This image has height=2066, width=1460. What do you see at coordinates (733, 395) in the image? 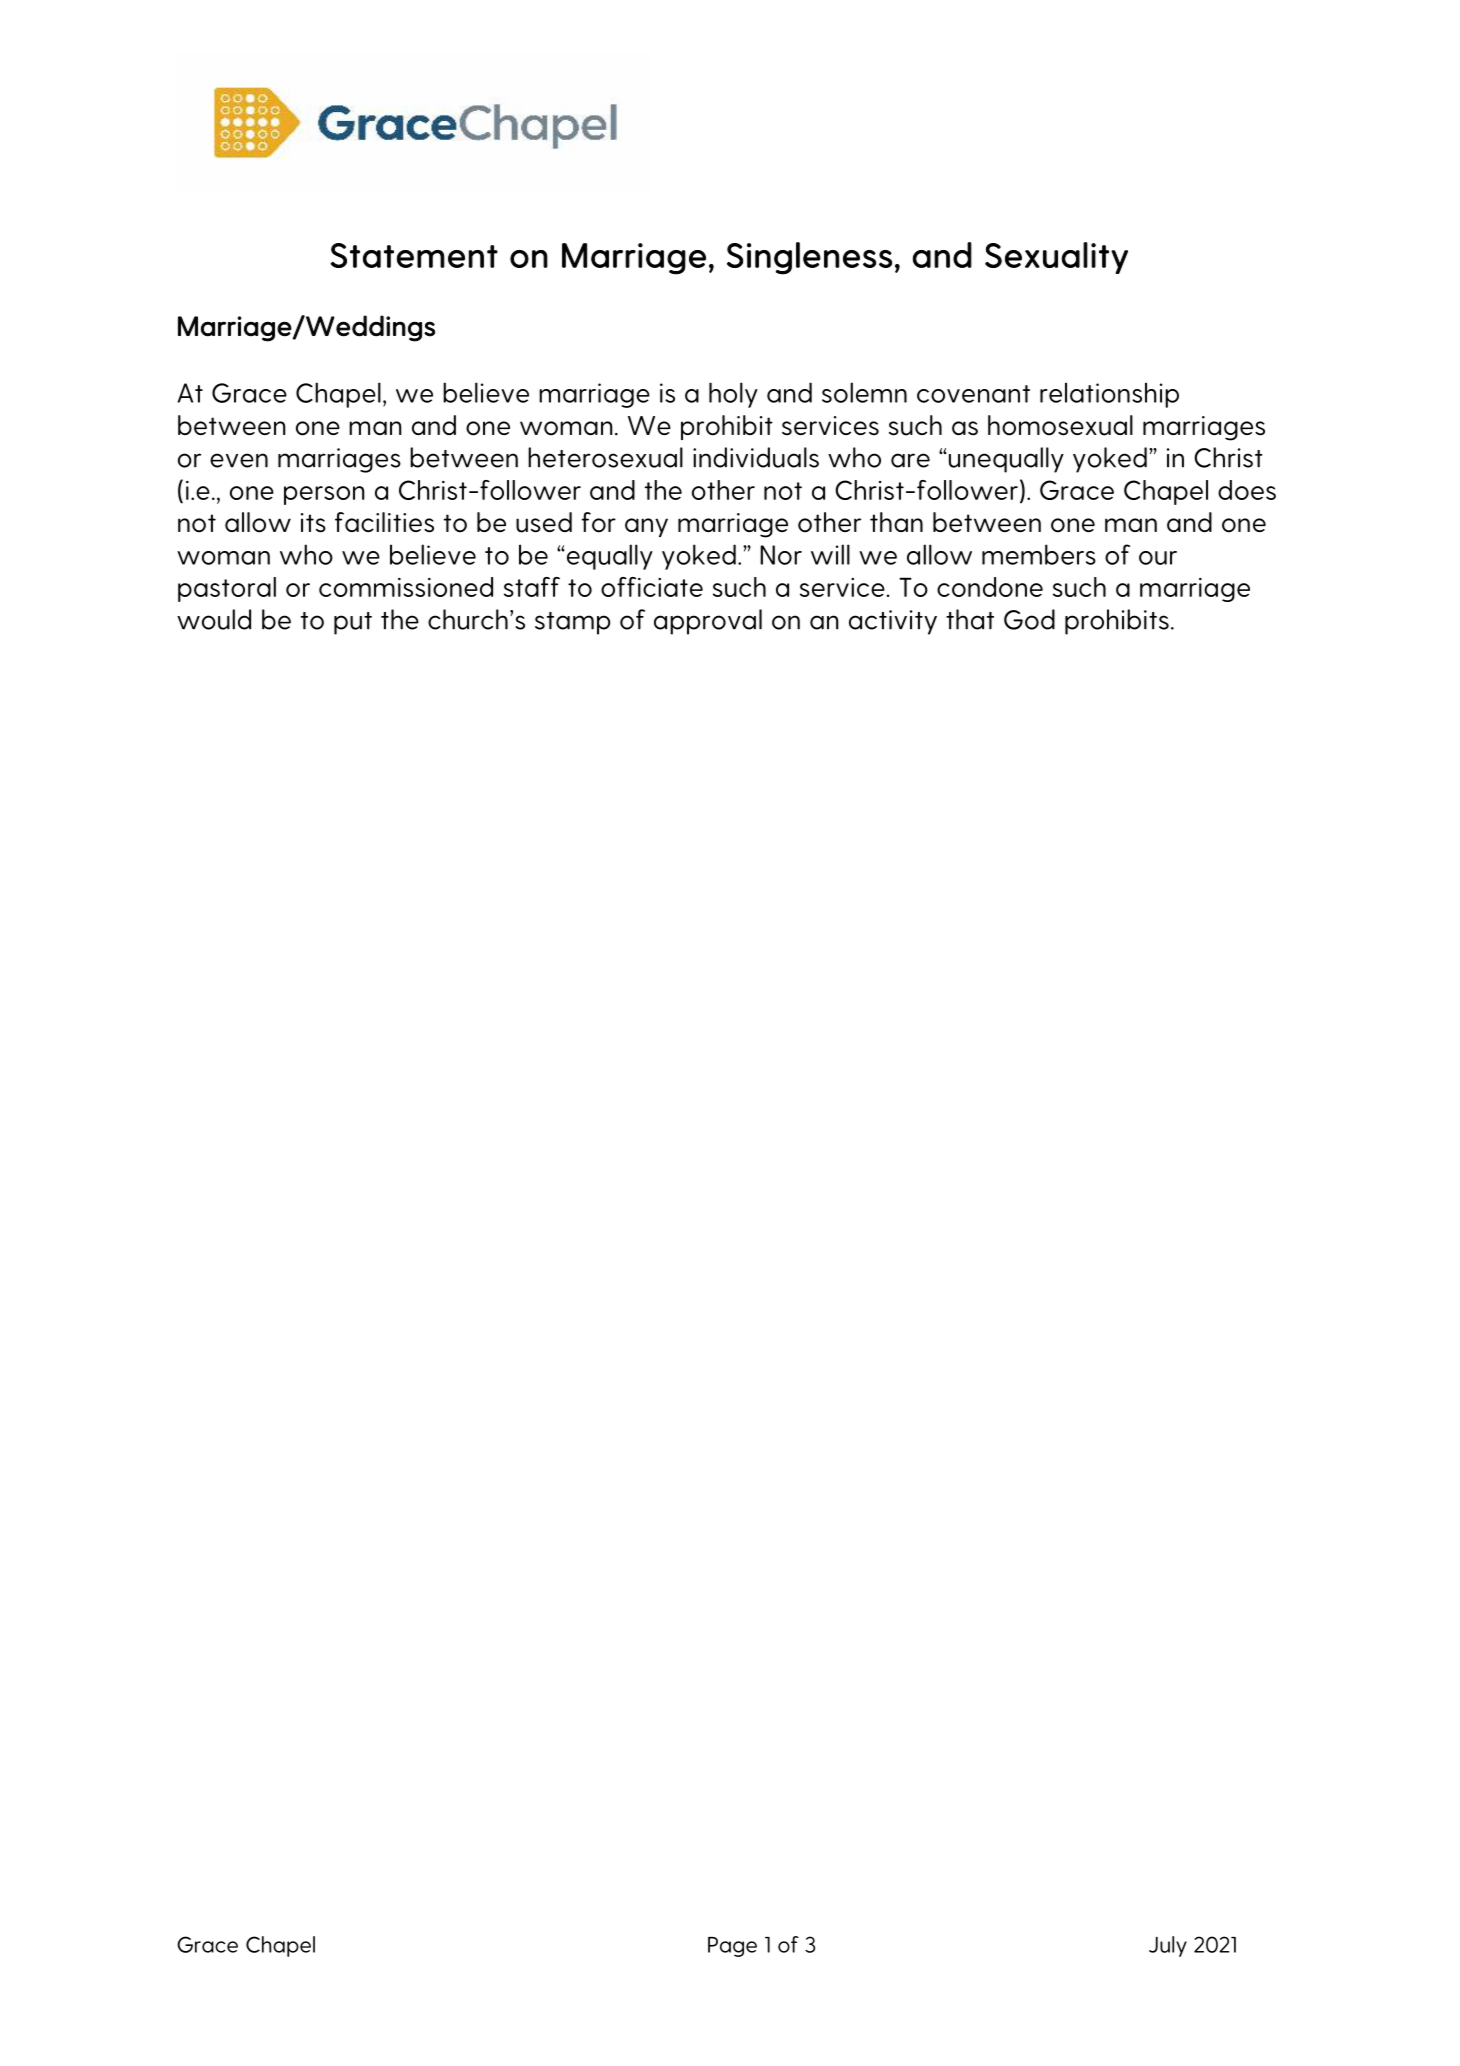
I see `holy` at bounding box center [733, 395].
